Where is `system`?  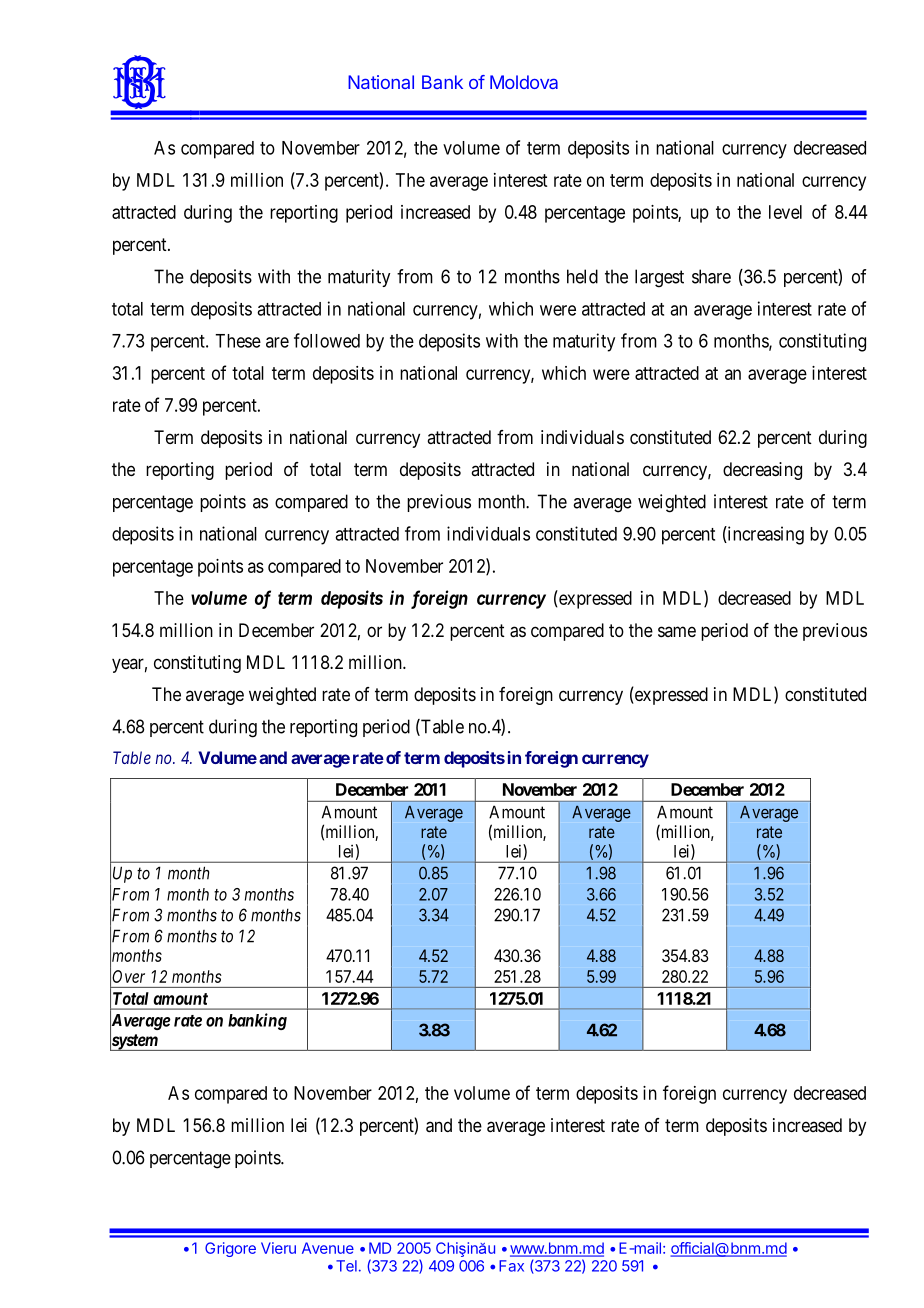
system is located at coordinates (135, 1042).
